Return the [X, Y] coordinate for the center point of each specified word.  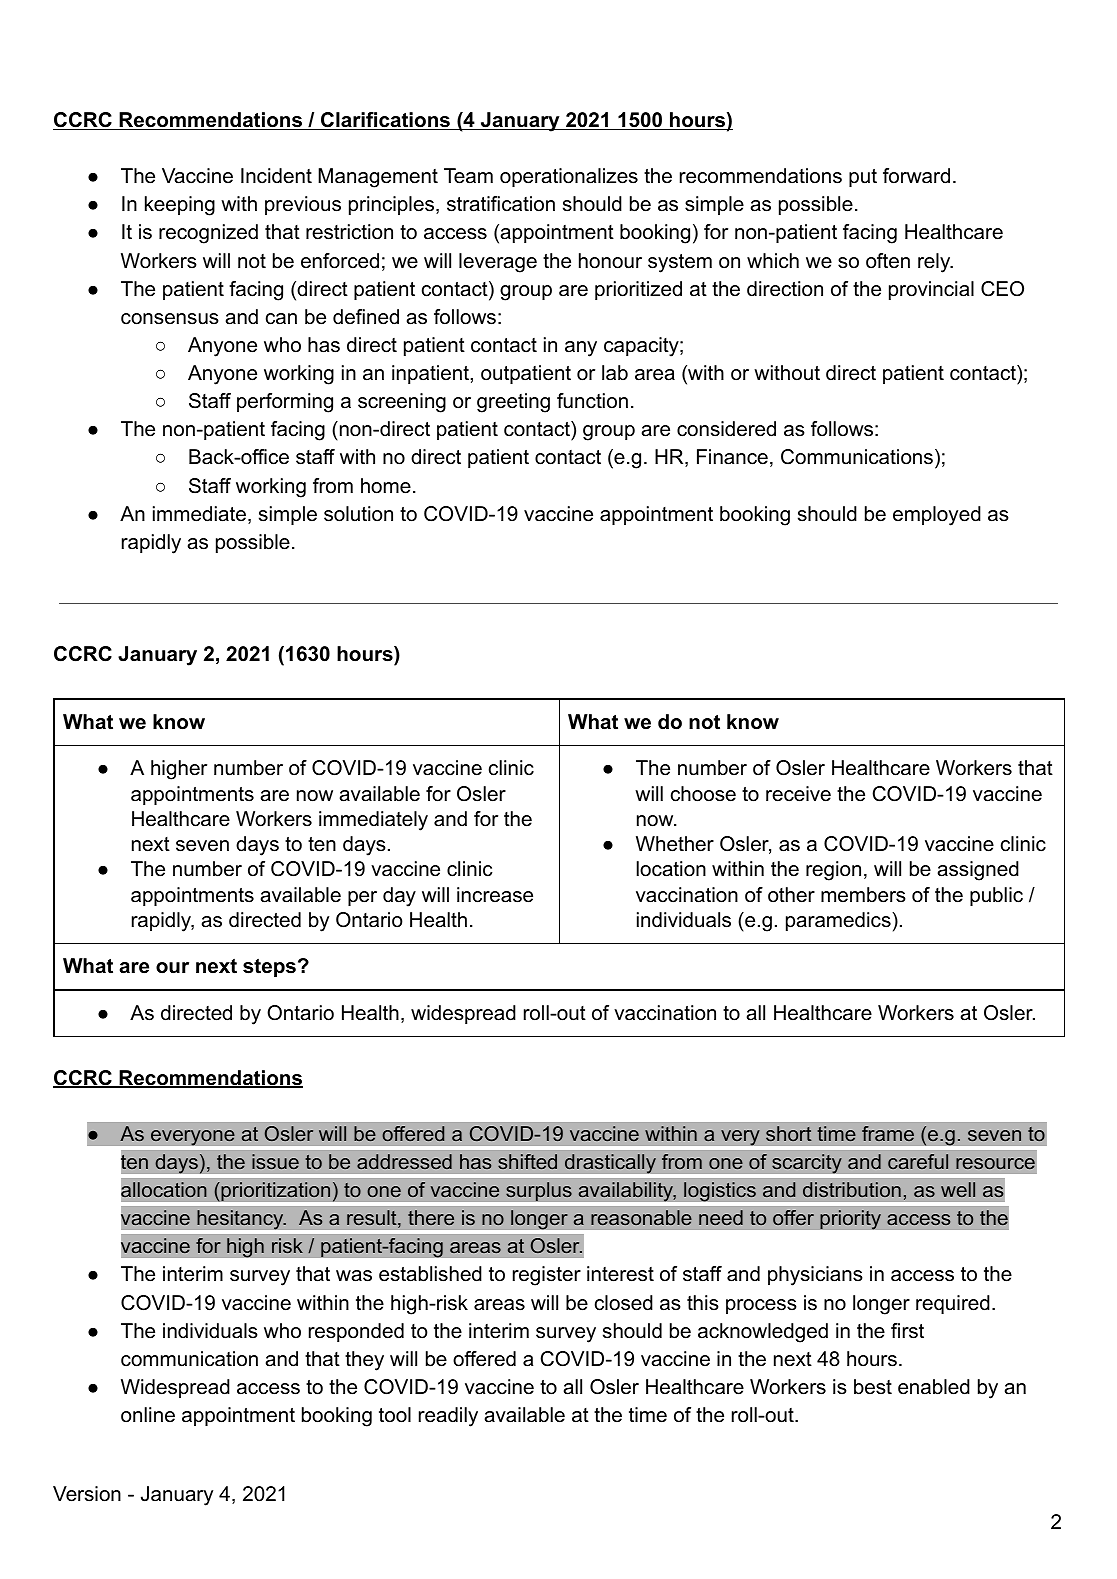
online [148, 1415]
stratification [501, 204]
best [873, 1387]
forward [916, 176]
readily [448, 1417]
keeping [180, 206]
